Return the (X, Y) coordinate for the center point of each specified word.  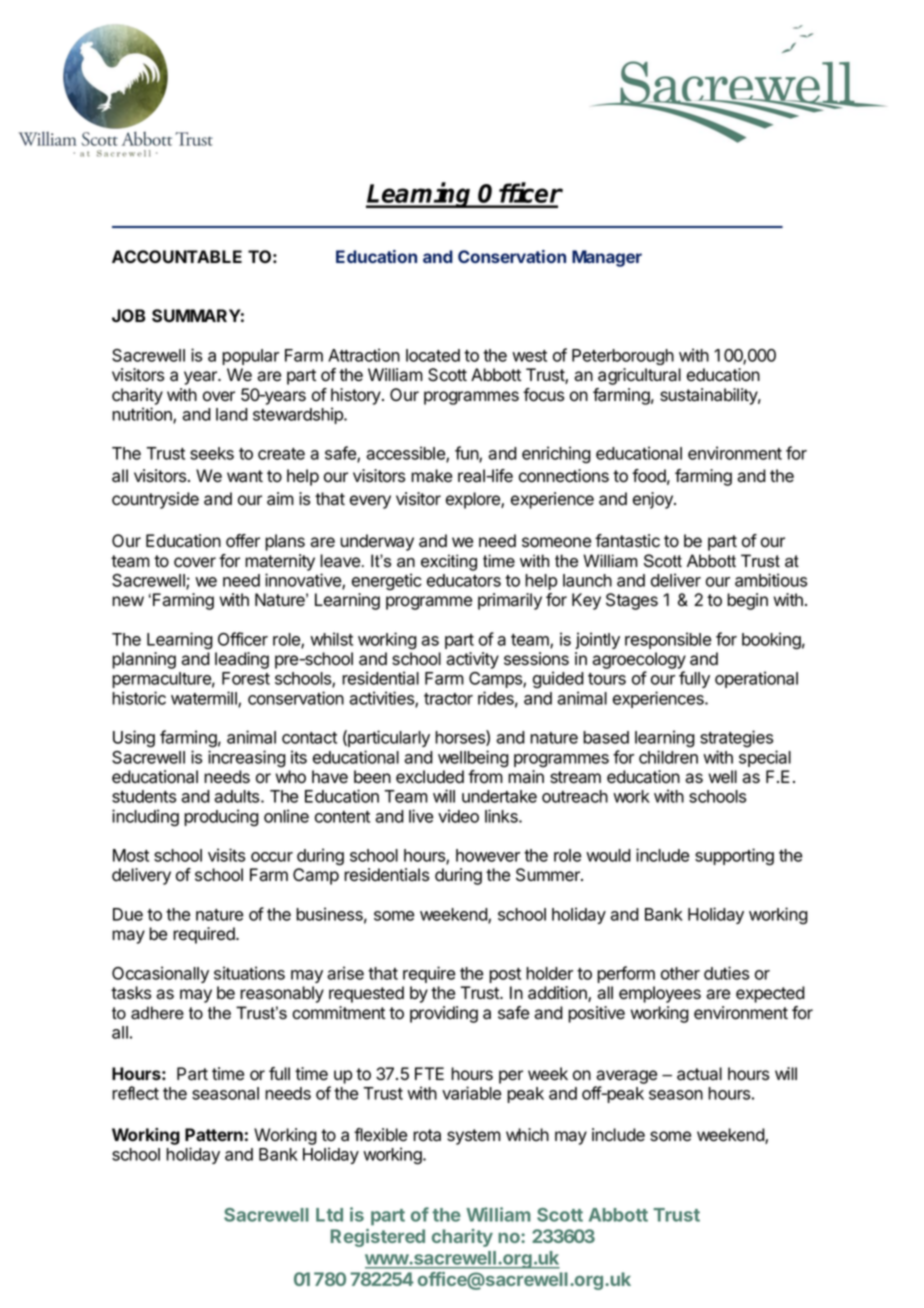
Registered (378, 1238)
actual (699, 1074)
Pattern (214, 1134)
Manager (607, 258)
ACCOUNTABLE (177, 256)
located (433, 355)
